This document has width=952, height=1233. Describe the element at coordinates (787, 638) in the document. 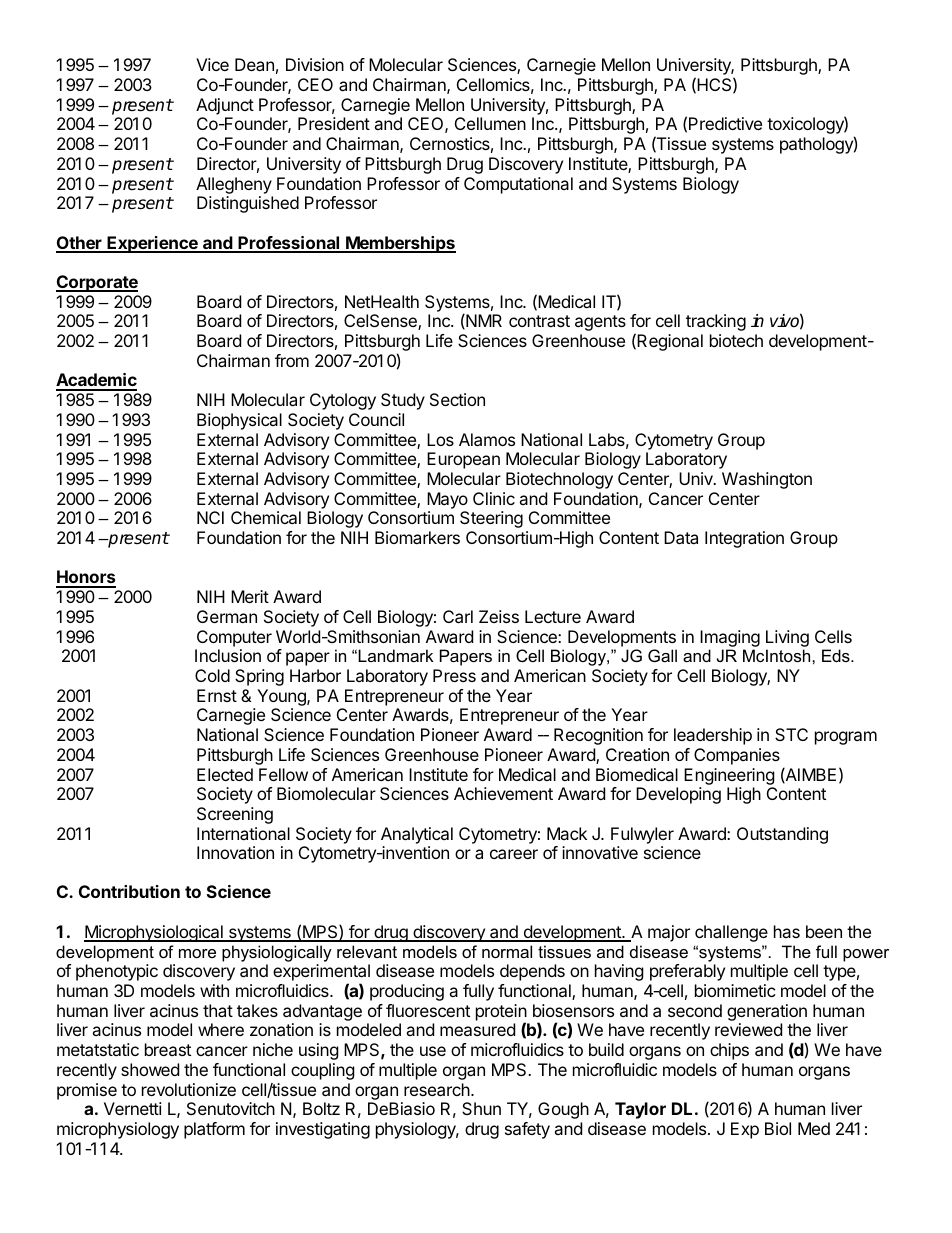

I see `Living` at that location.
